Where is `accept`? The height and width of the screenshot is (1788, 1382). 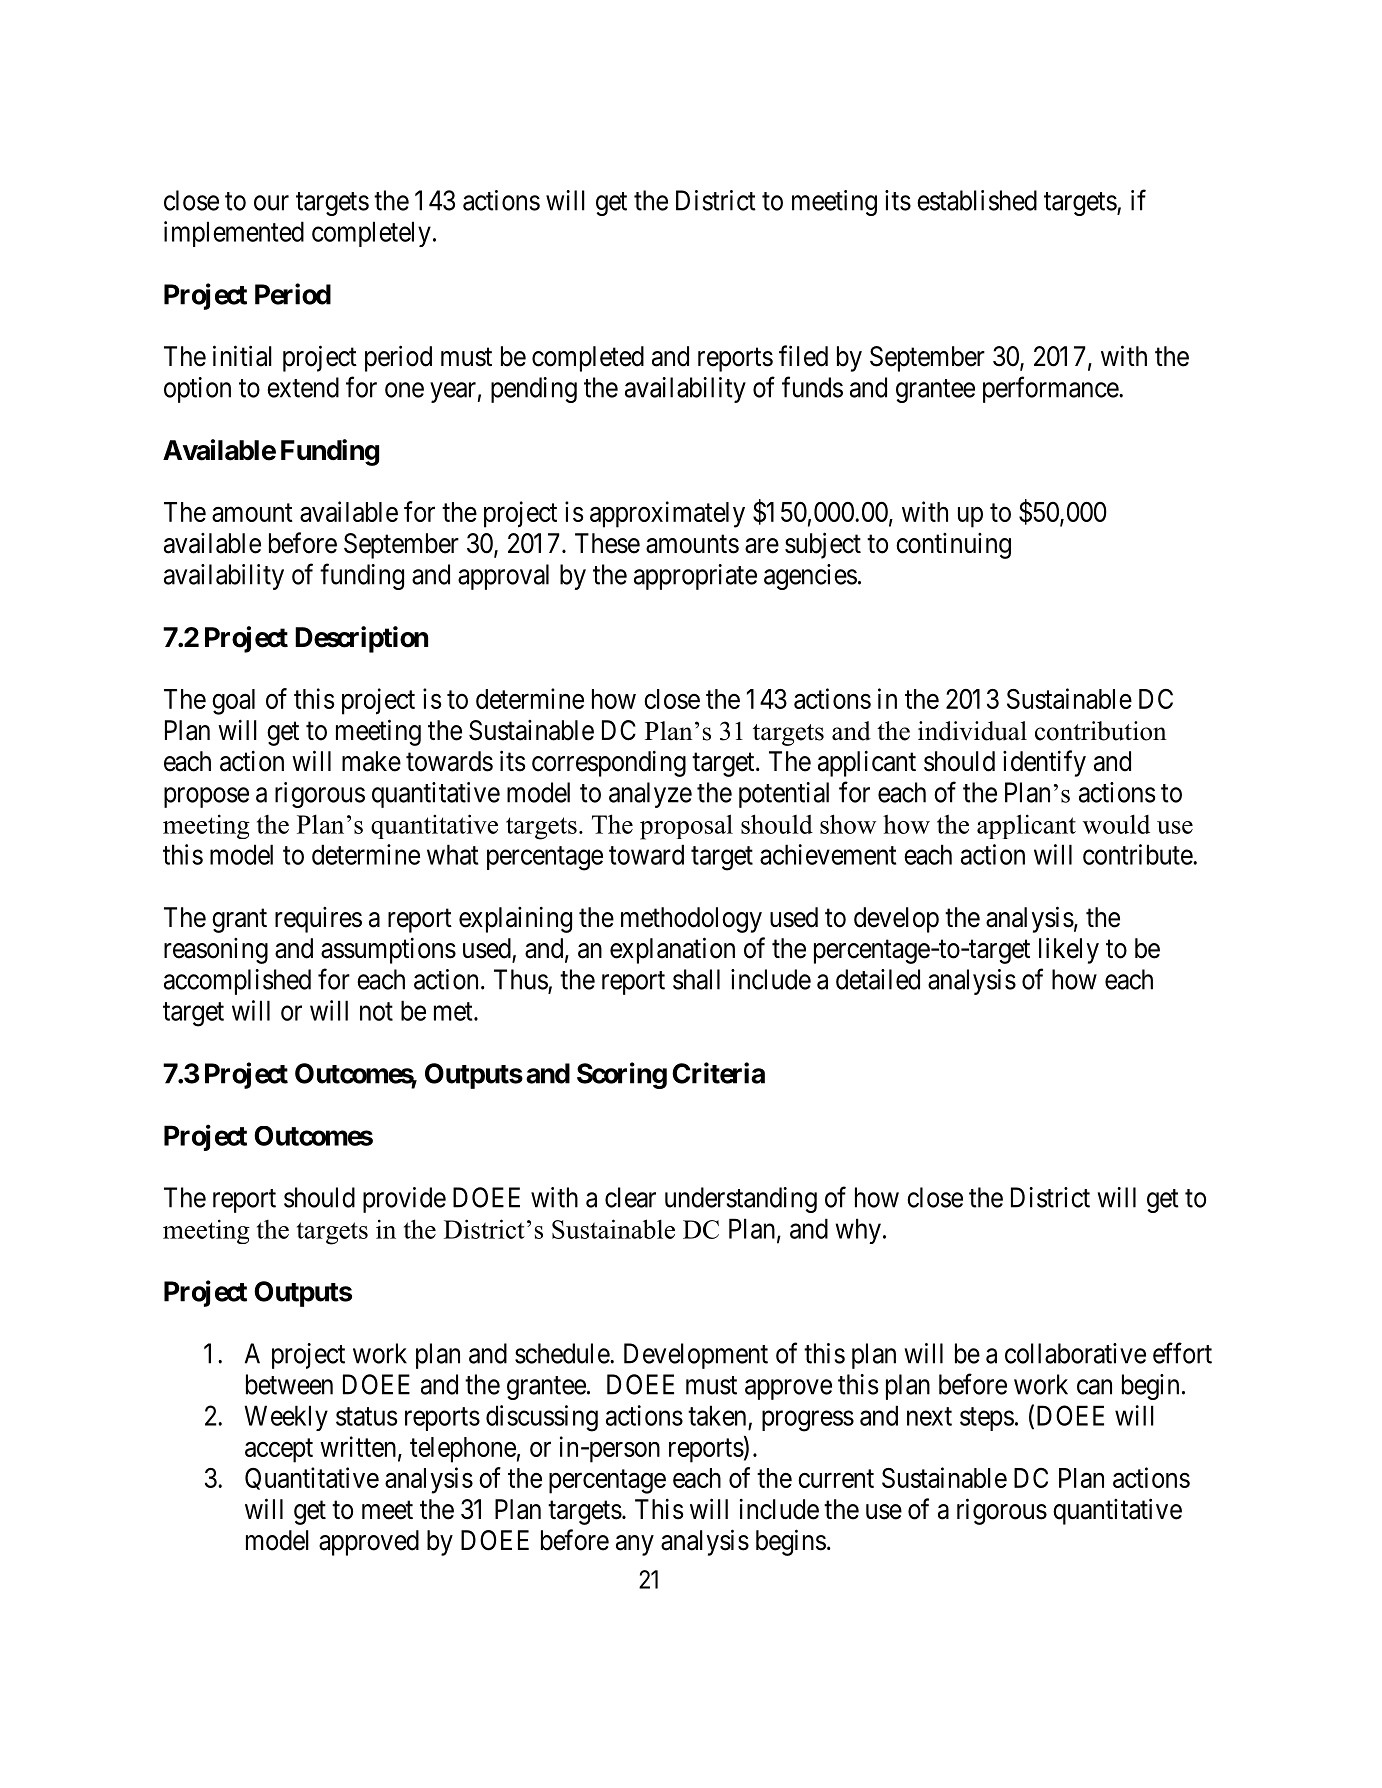 accept is located at coordinates (279, 1450).
